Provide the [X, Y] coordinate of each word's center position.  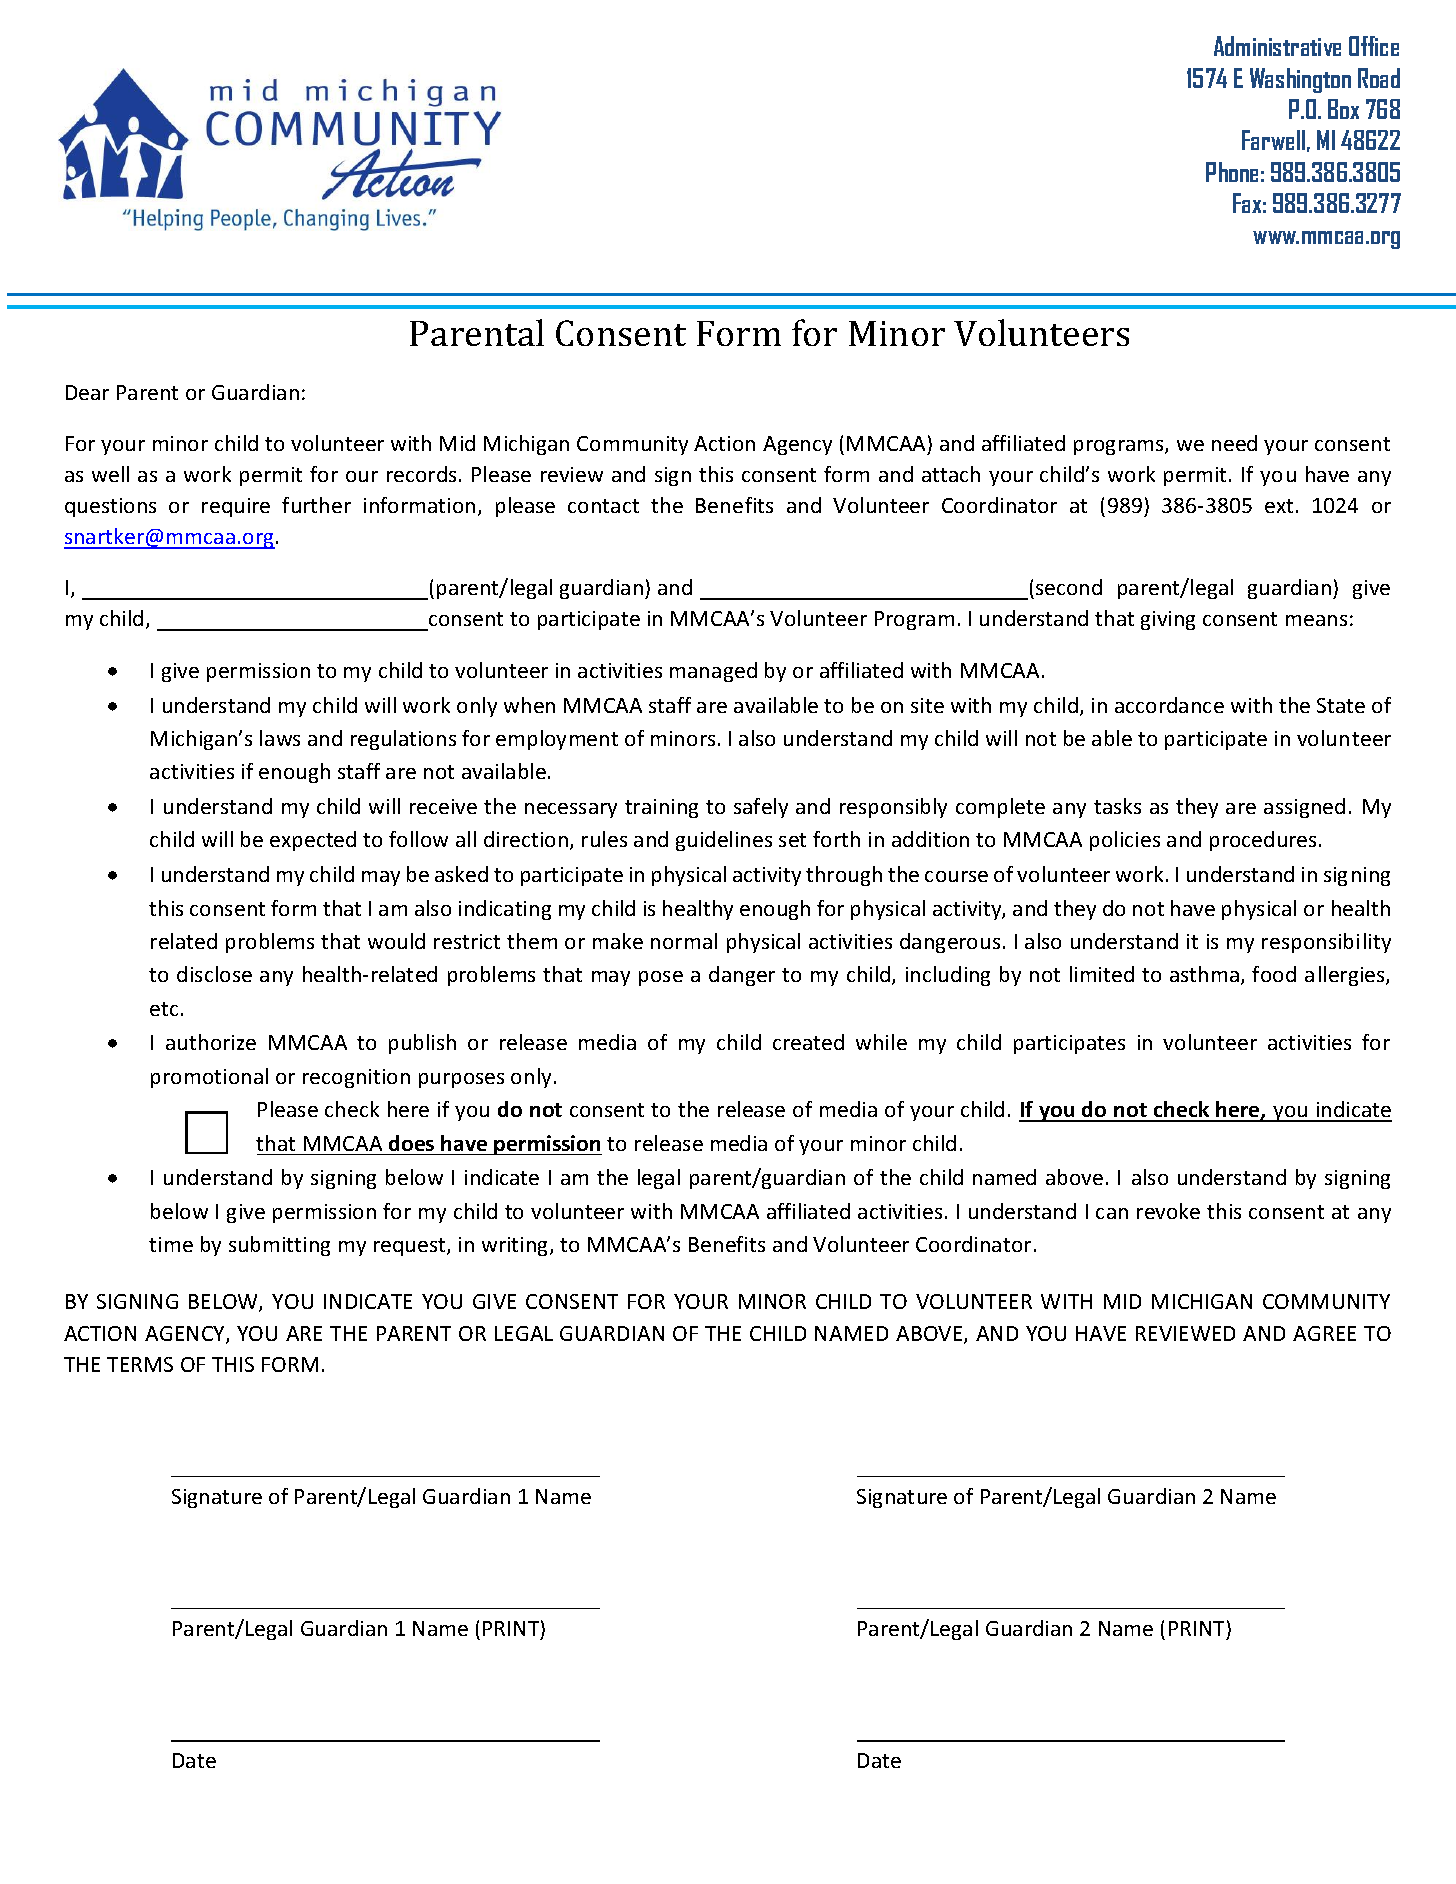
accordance [1169, 705]
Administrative [1277, 46]
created [808, 1042]
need [1234, 443]
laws [280, 738]
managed [713, 672]
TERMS [140, 1364]
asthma [1204, 974]
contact [603, 506]
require [236, 507]
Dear [87, 392]
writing [516, 1246]
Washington [1300, 80]
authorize [211, 1042]
